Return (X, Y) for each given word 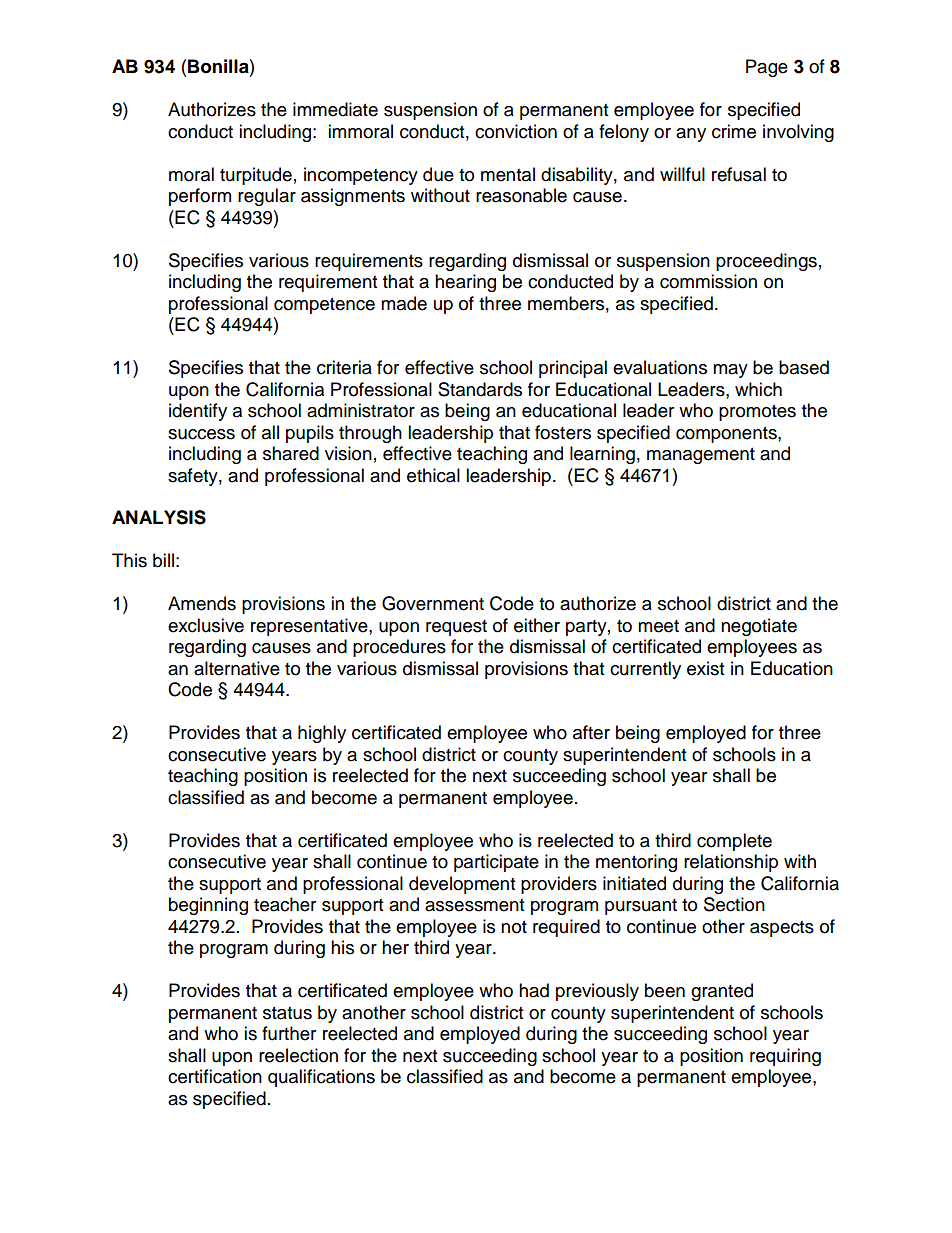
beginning (208, 906)
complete (734, 842)
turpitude (256, 176)
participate (496, 863)
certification (215, 1076)
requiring (785, 1057)
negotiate (759, 627)
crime (734, 131)
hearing (465, 283)
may (730, 371)
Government (433, 603)
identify (198, 412)
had (534, 990)
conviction (516, 131)
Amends (202, 603)
